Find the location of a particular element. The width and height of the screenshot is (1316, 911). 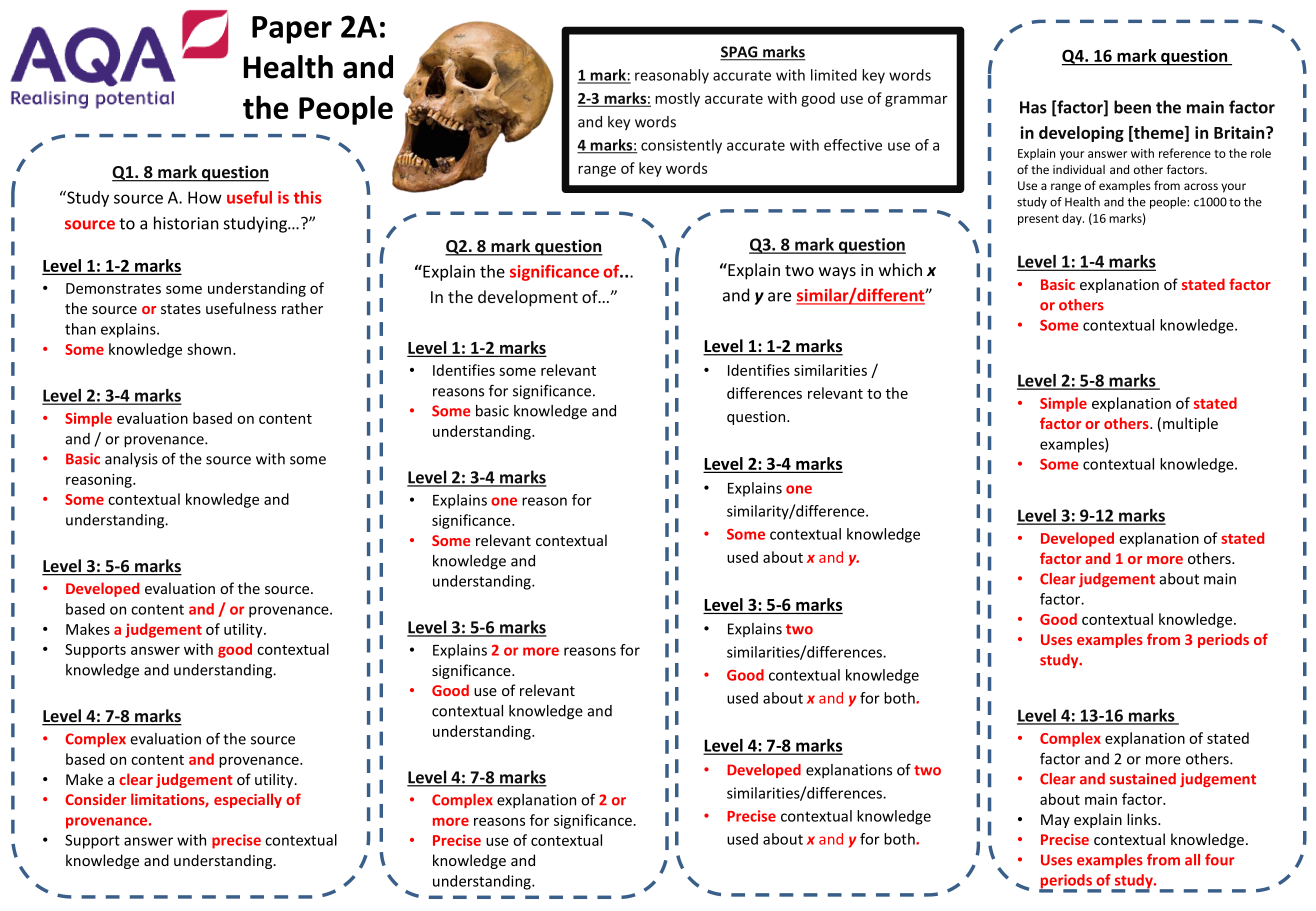

SPAG is located at coordinates (740, 53).
